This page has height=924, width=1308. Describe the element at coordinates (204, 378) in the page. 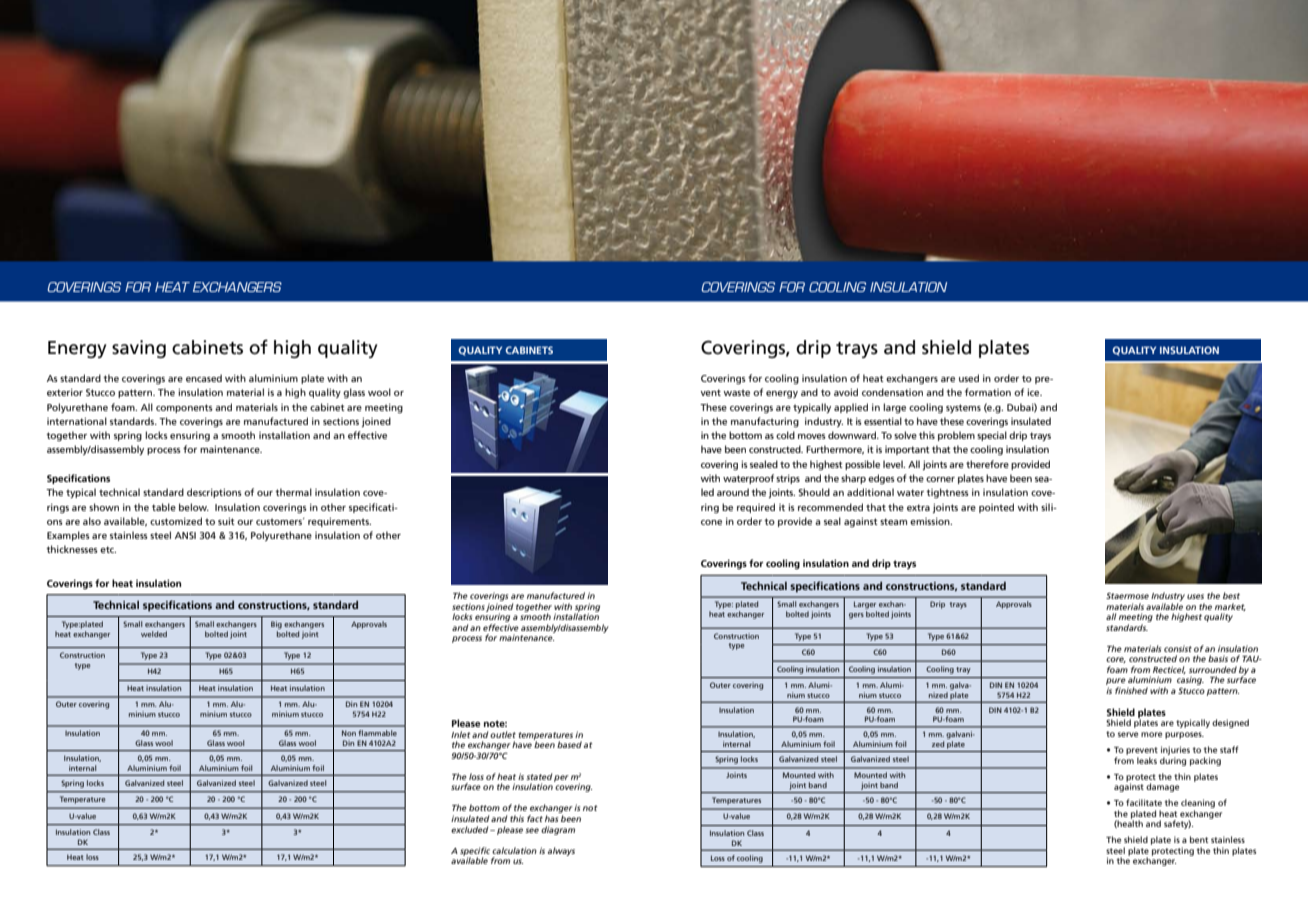

I see `encased` at that location.
